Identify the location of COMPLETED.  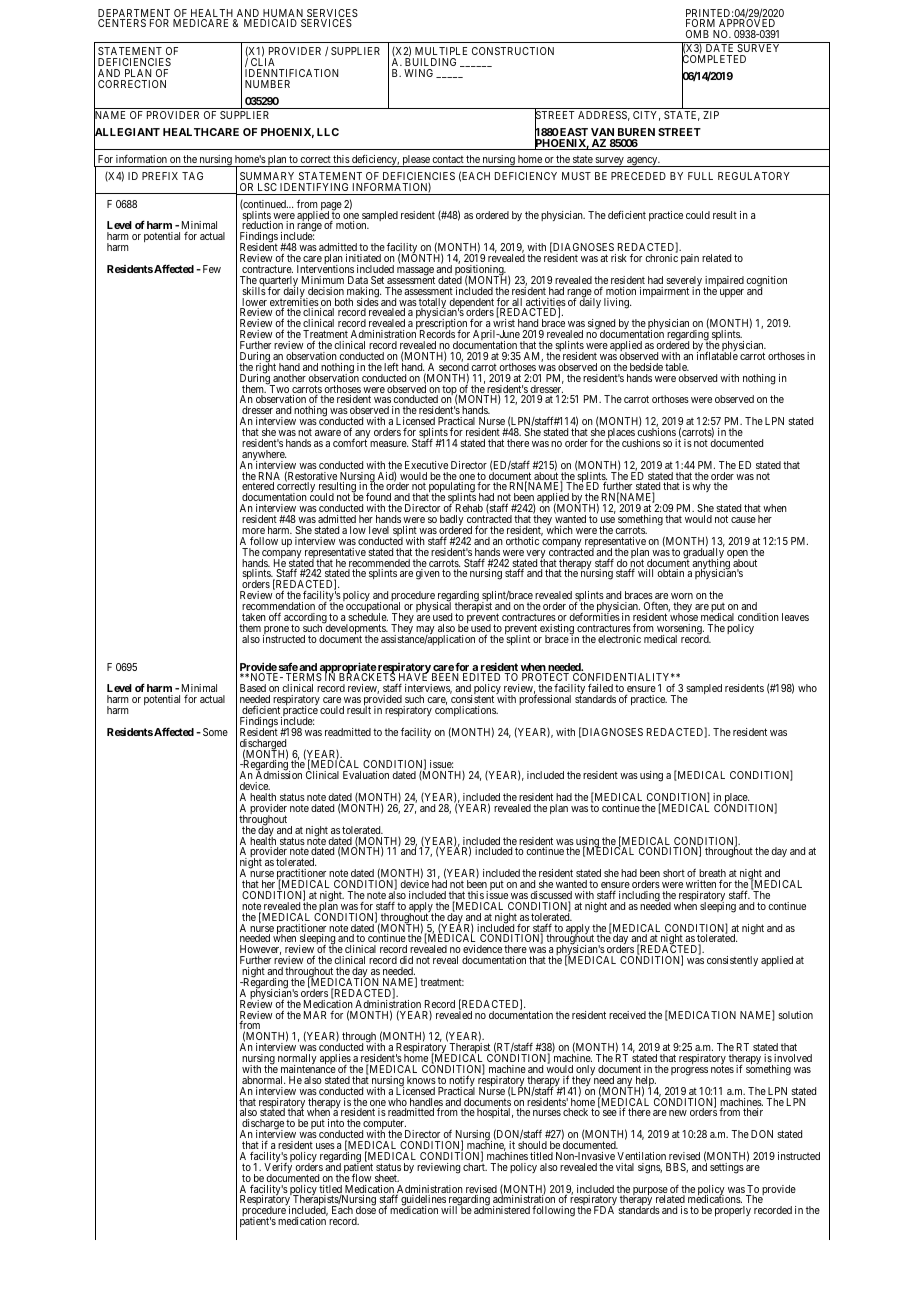
(714, 60).
